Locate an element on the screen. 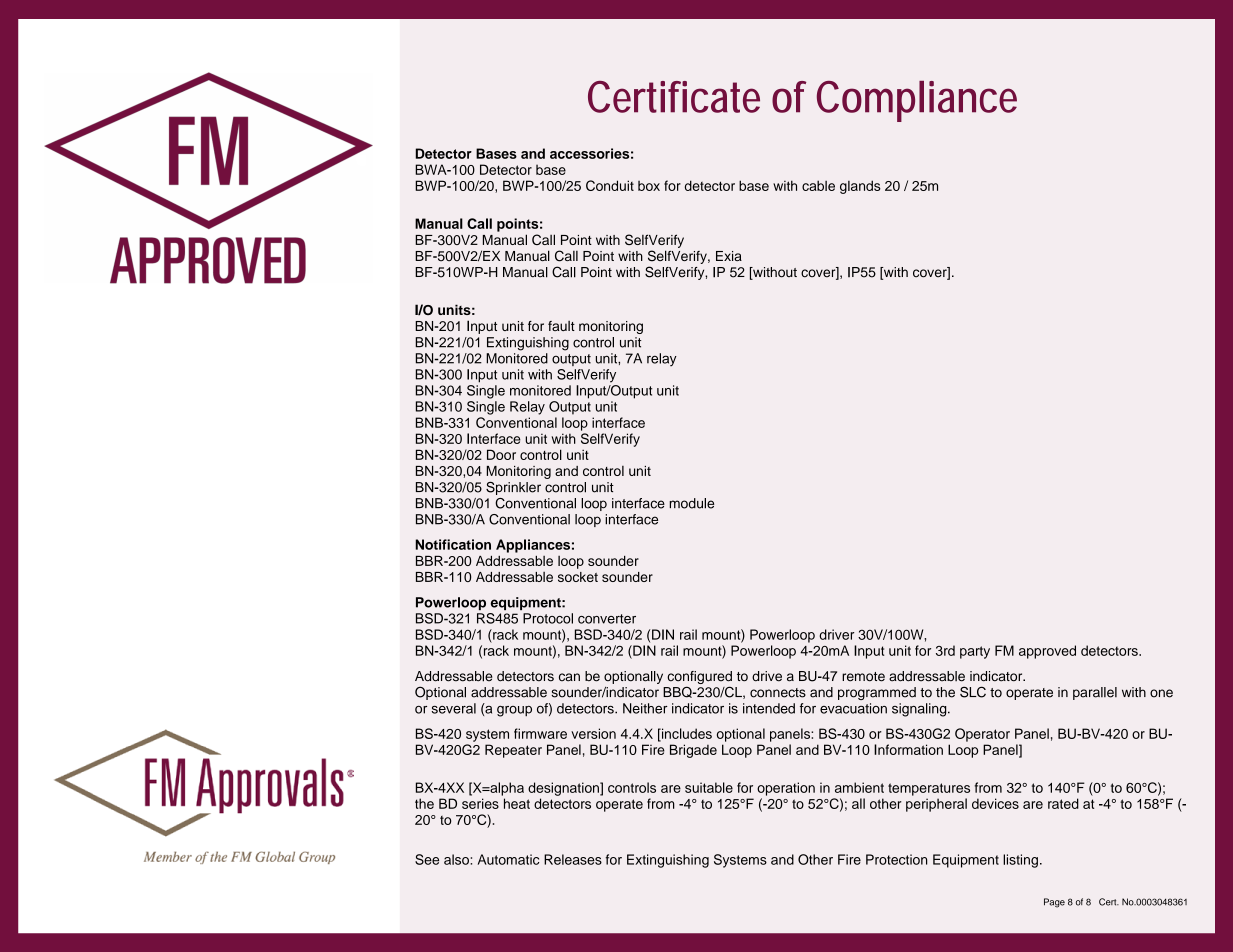  intended is located at coordinates (769, 708).
